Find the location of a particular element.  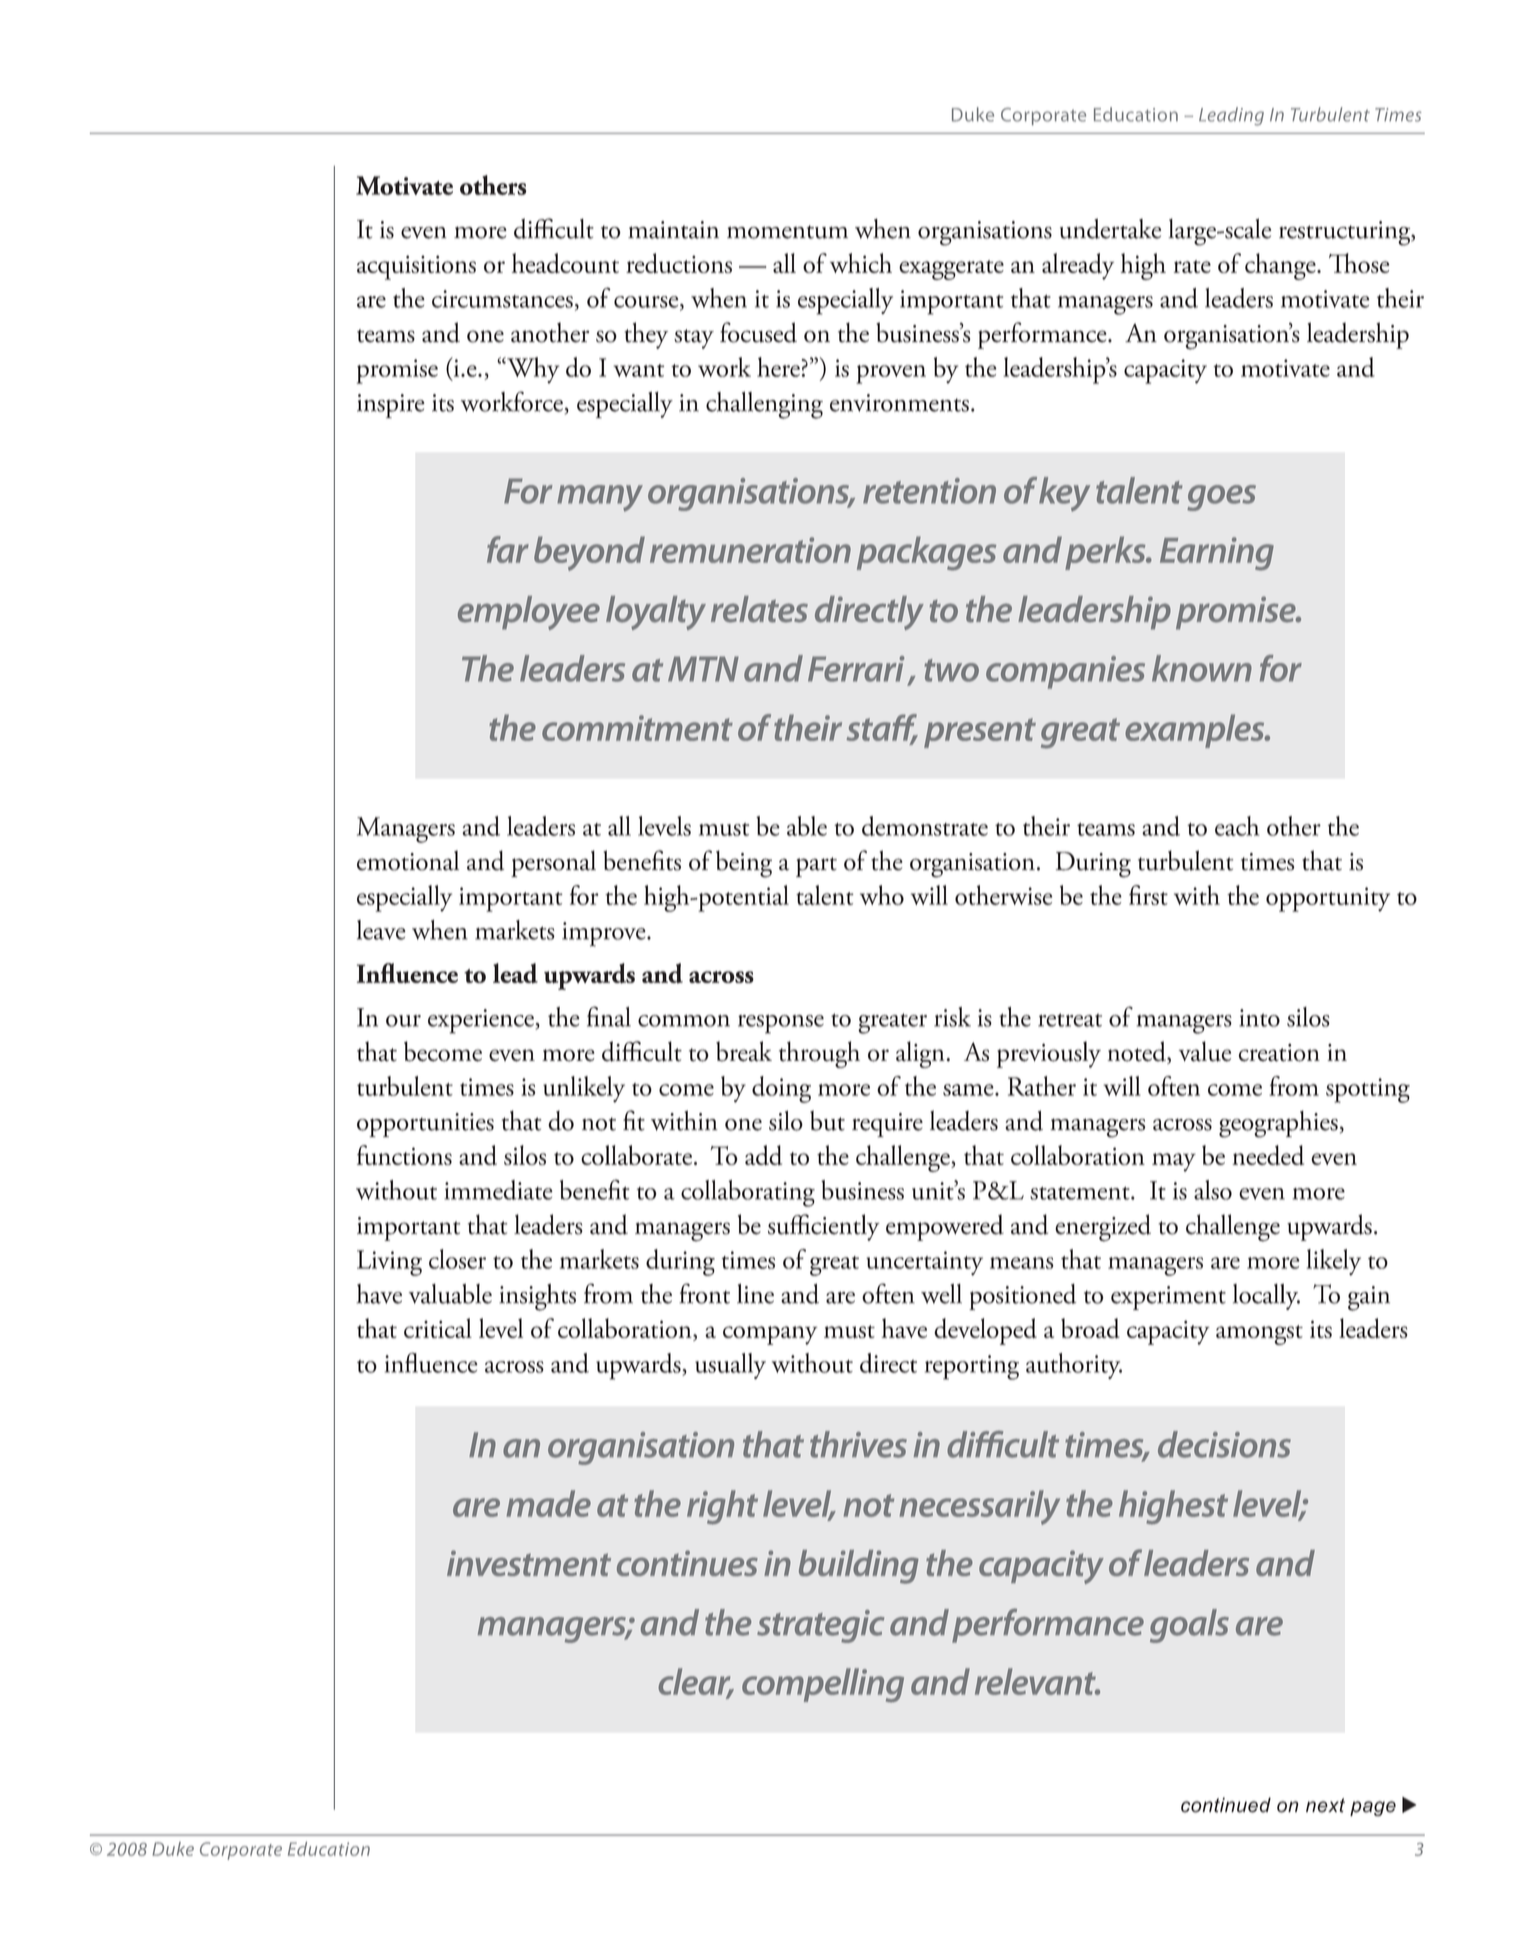

clear is located at coordinates (695, 1682).
